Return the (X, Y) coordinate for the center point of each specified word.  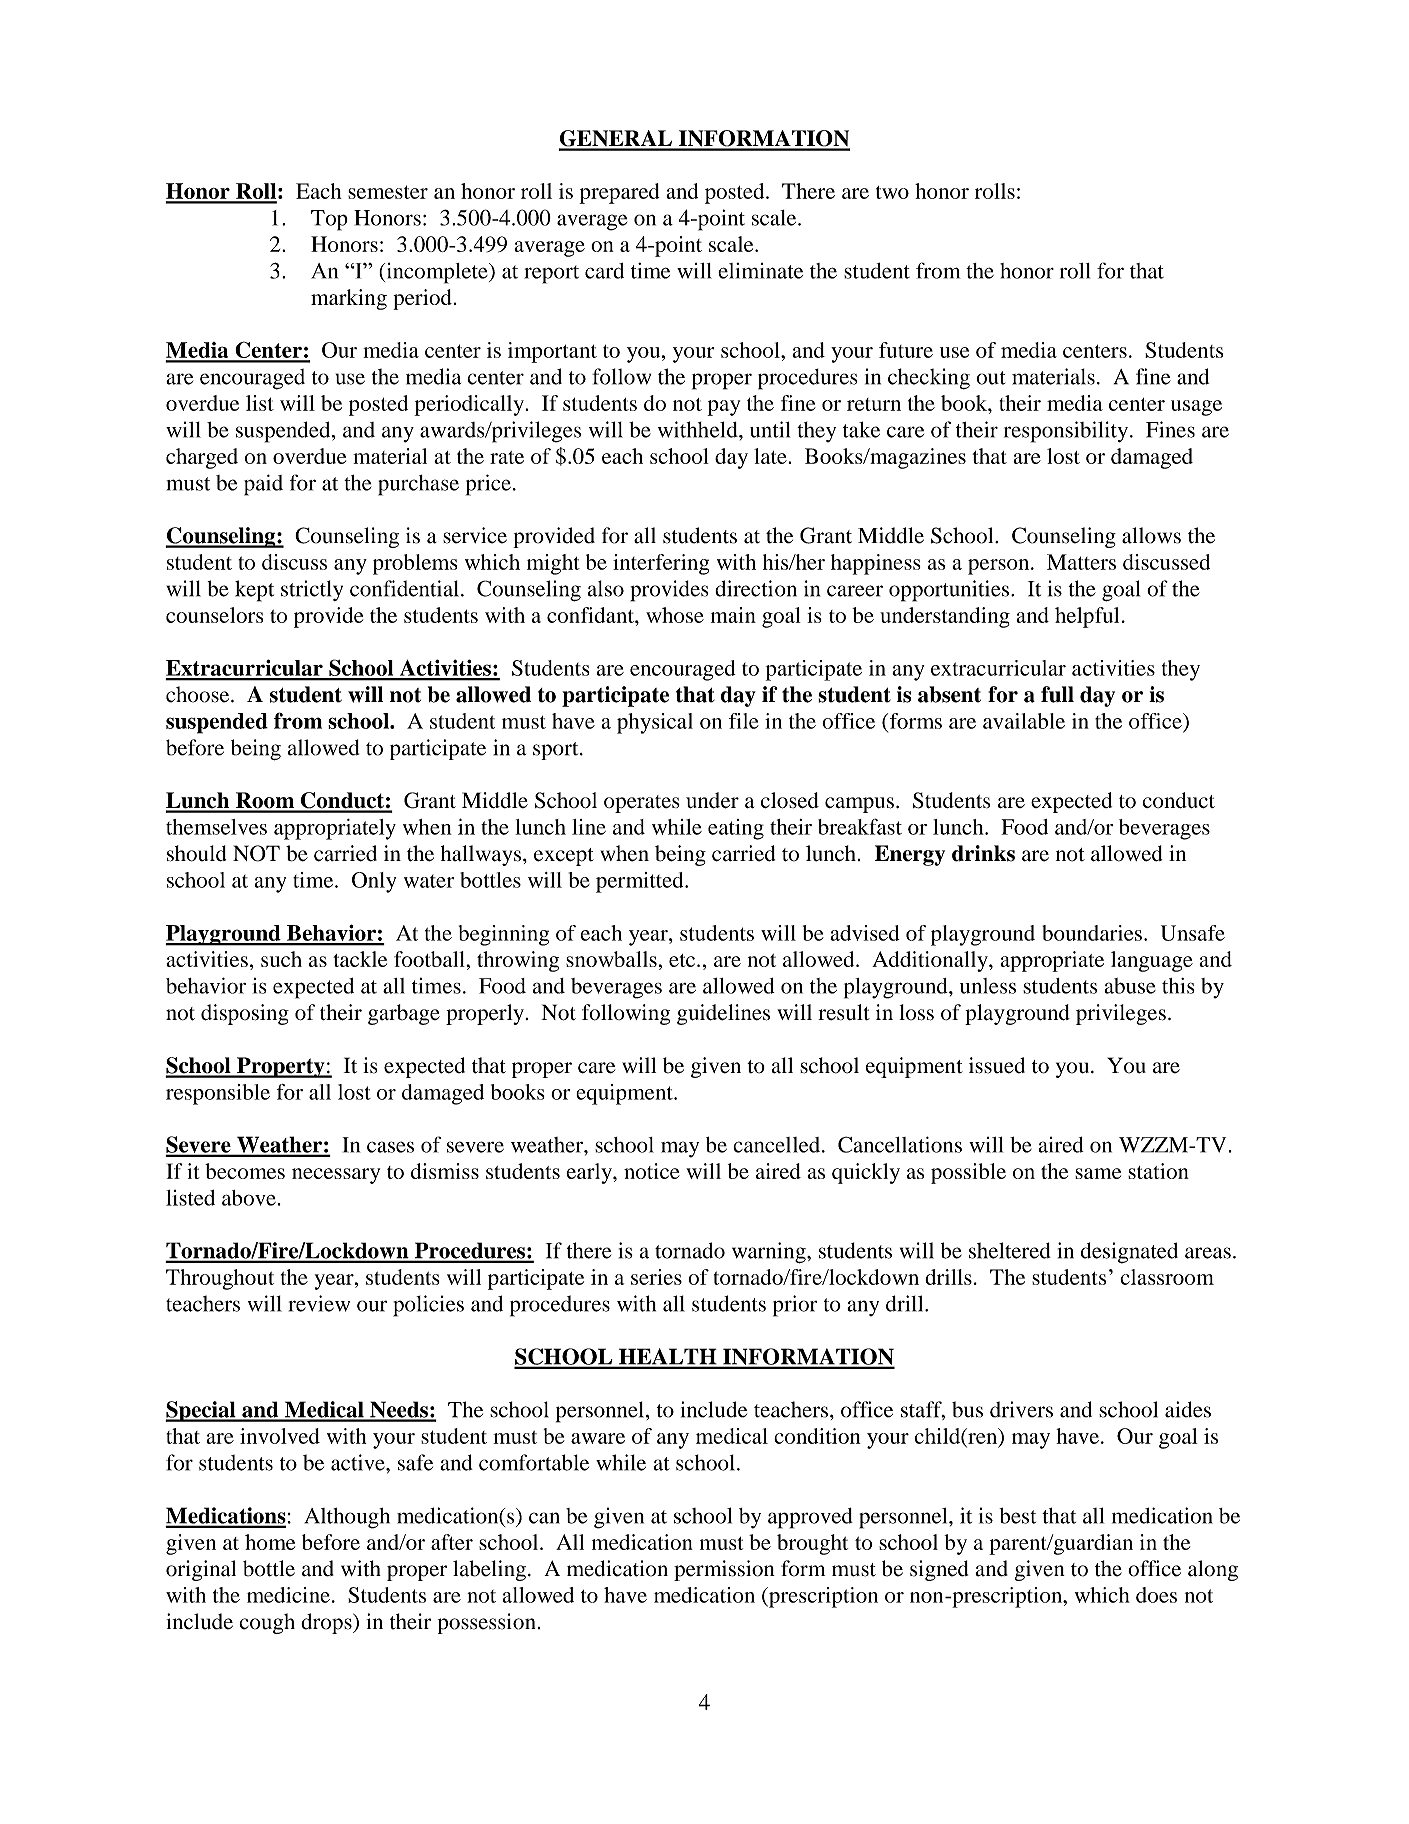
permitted (641, 882)
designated (1129, 1253)
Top (329, 220)
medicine (288, 1595)
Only (374, 882)
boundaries (1092, 933)
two (892, 192)
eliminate (760, 271)
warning (770, 1253)
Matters (1081, 562)
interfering (661, 564)
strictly (312, 590)
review (319, 1303)
